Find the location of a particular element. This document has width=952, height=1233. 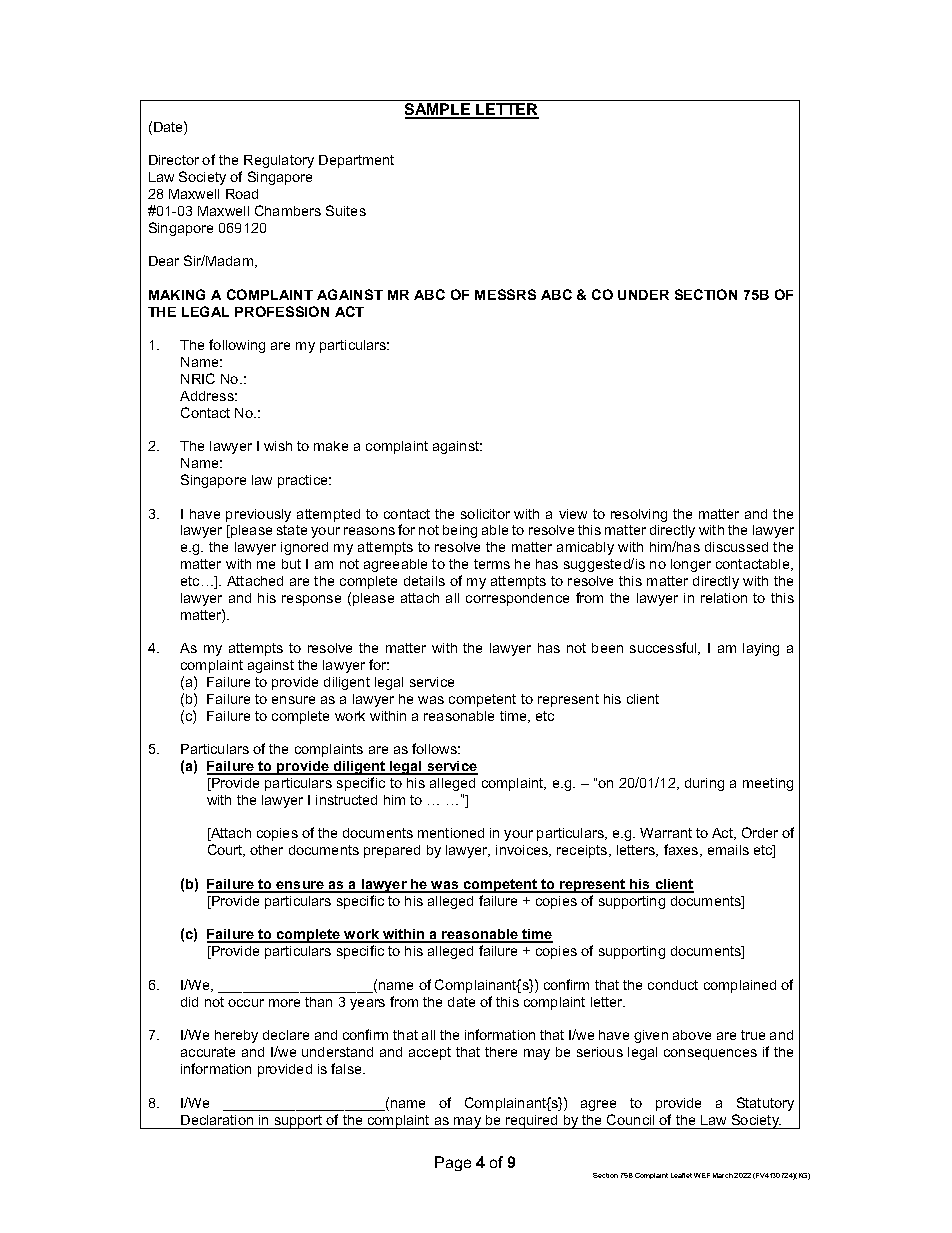

resolving is located at coordinates (639, 515).
